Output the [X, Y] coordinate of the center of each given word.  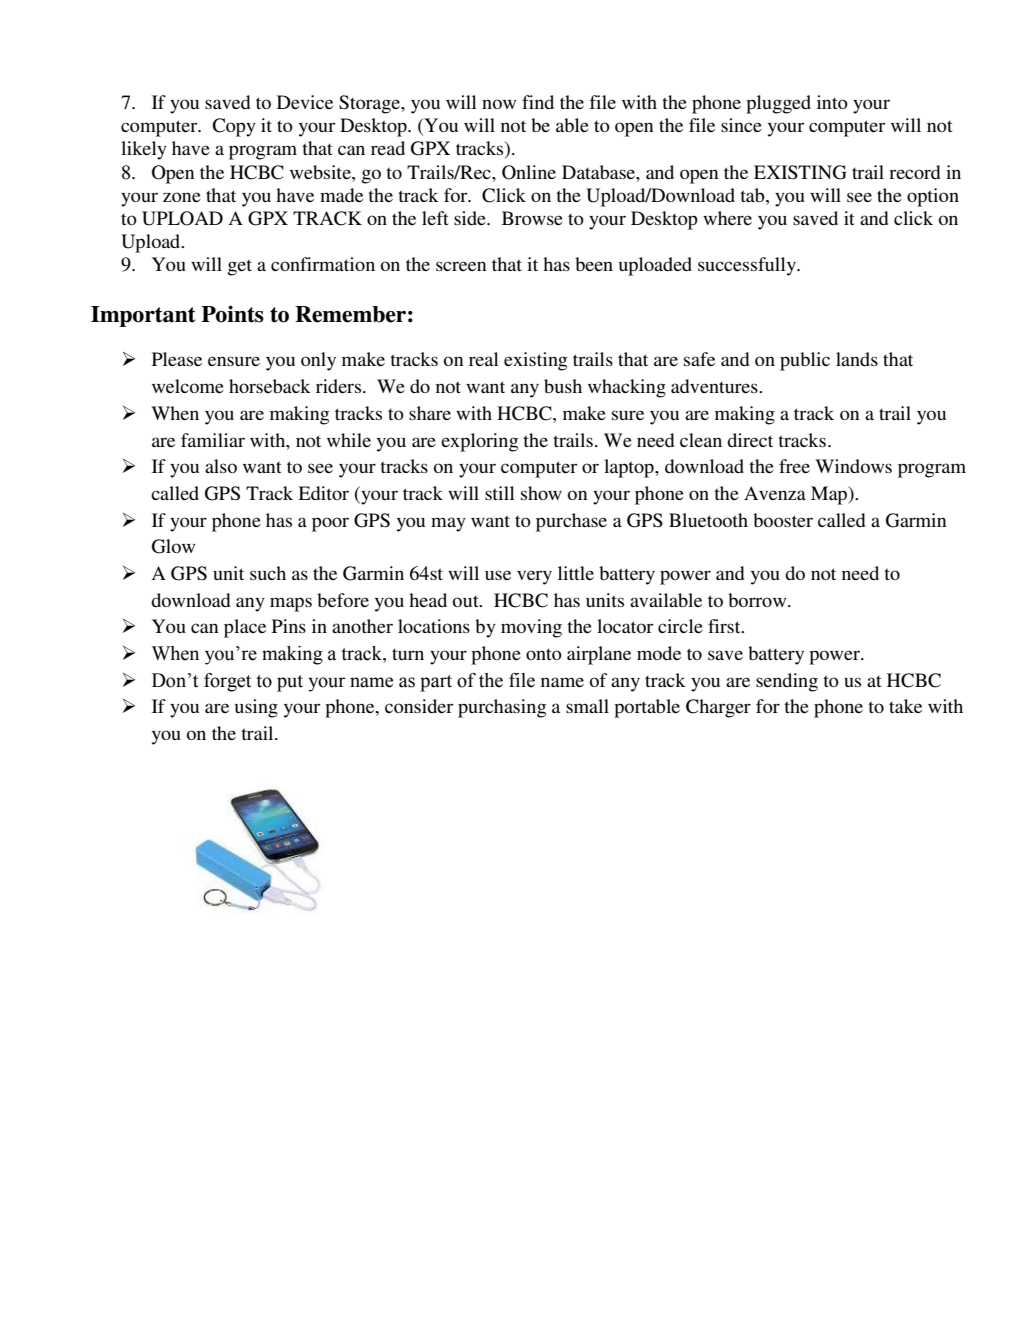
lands [857, 359]
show [541, 493]
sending [787, 682]
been [594, 264]
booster [783, 520]
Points [232, 314]
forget [227, 682]
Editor [323, 493]
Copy [234, 127]
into [832, 102]
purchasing [502, 708]
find [538, 102]
